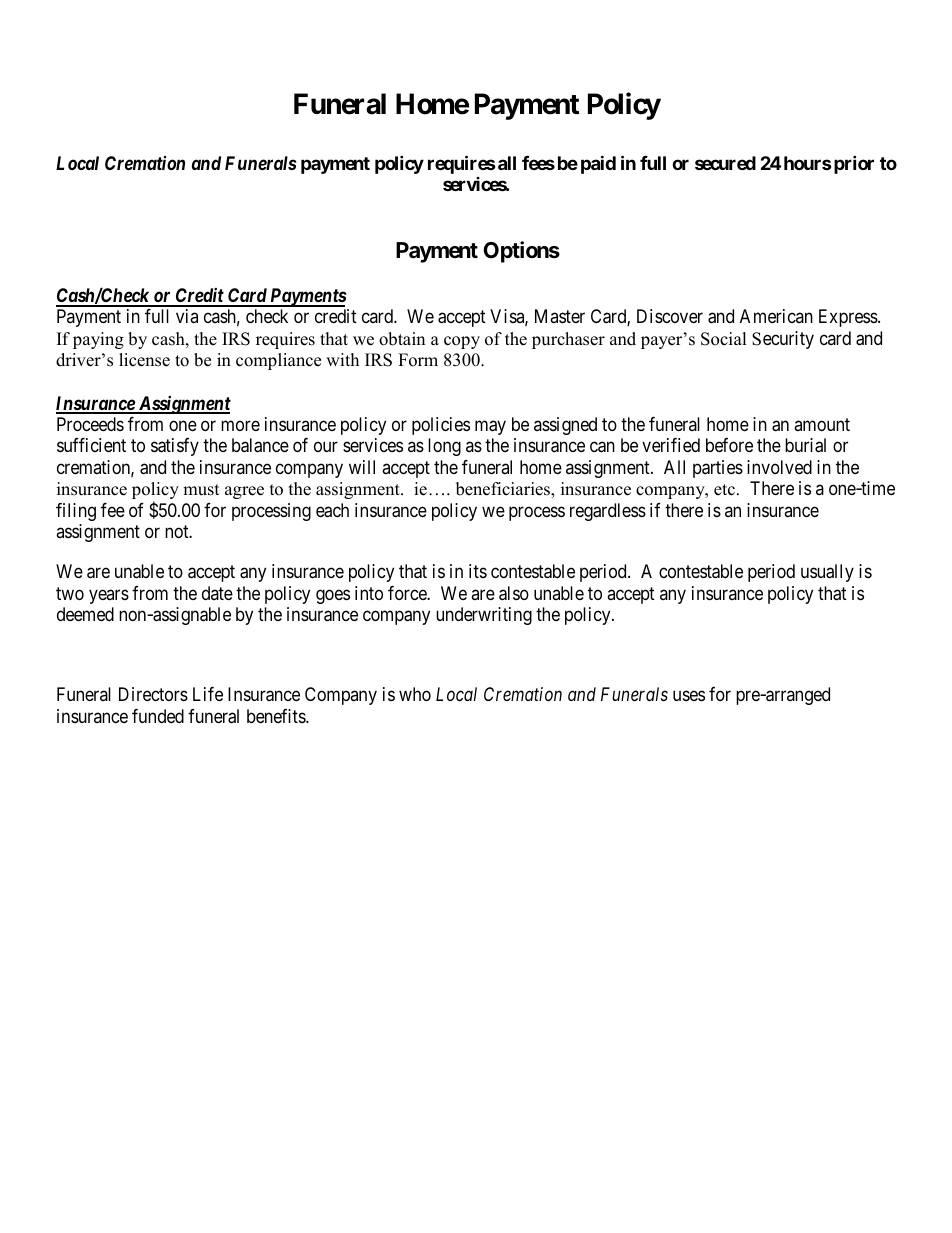 The height and width of the screenshot is (1233, 952). I want to click on who, so click(415, 694).
